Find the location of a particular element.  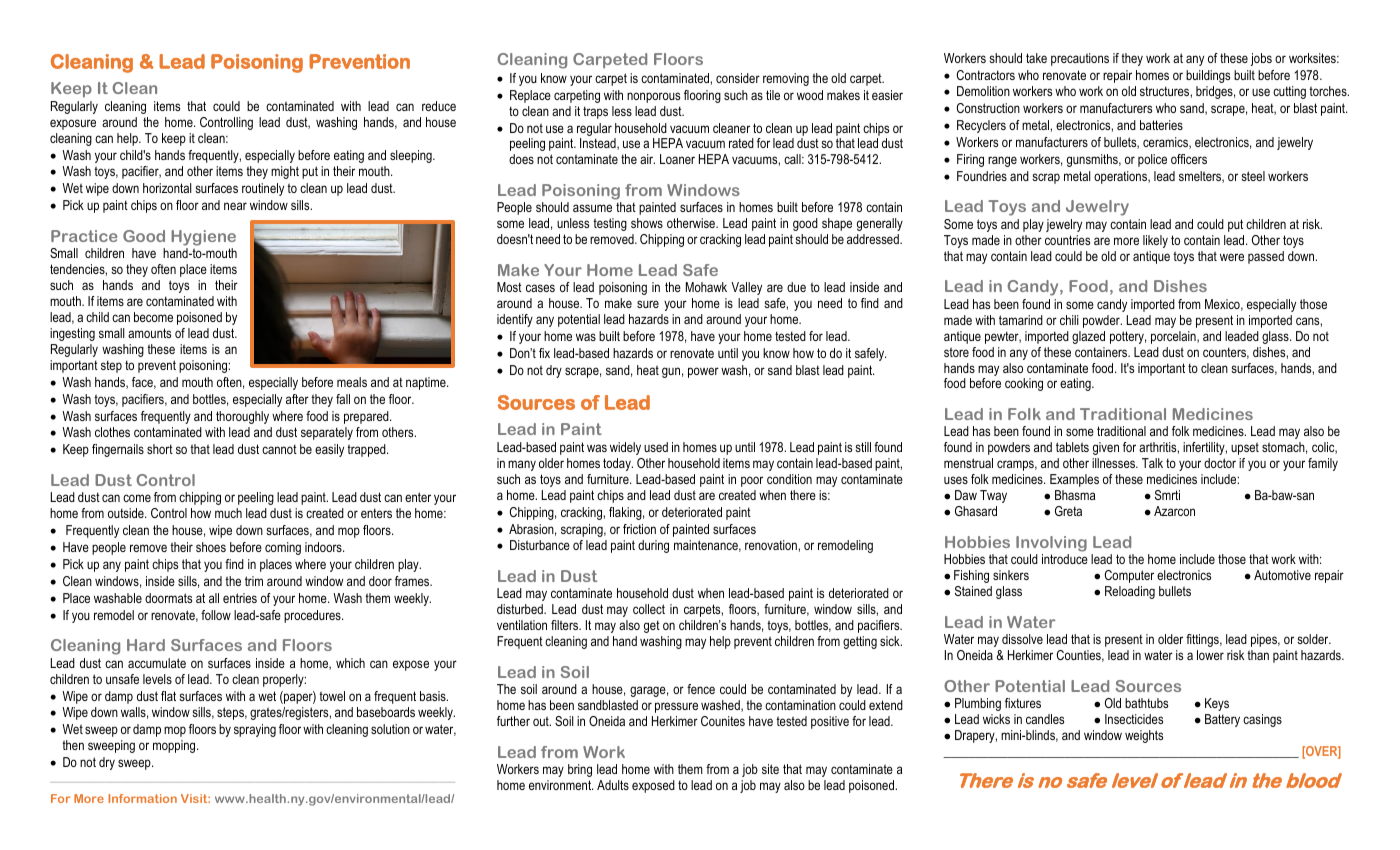

counters is located at coordinates (1226, 353).
